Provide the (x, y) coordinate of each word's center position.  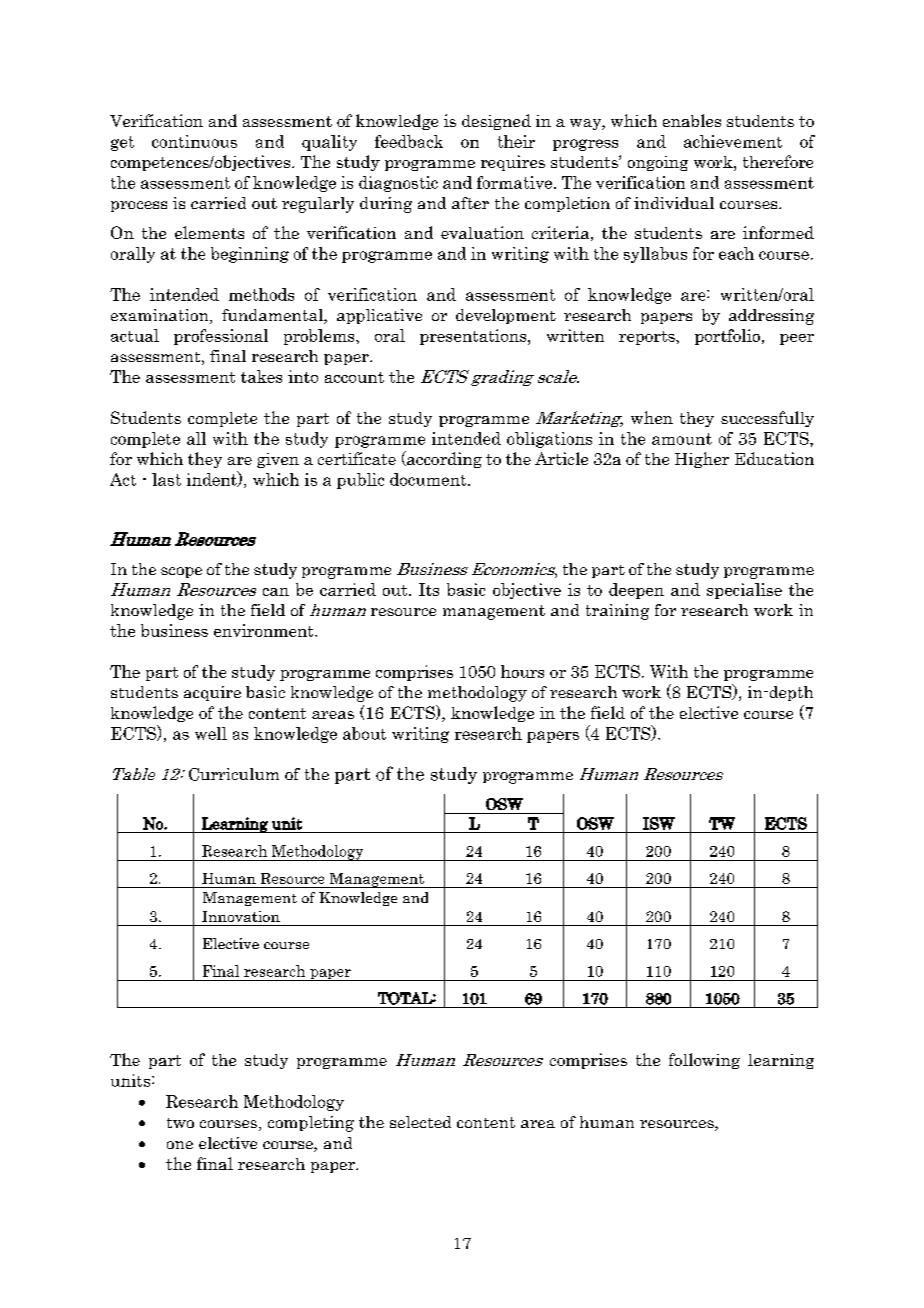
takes (261, 376)
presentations (474, 337)
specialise (744, 591)
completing (311, 1124)
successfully (767, 419)
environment (265, 630)
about (364, 733)
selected (420, 1122)
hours (522, 671)
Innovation (241, 916)
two (180, 1123)
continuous (194, 141)
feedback (409, 141)
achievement (733, 141)
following (704, 1061)
